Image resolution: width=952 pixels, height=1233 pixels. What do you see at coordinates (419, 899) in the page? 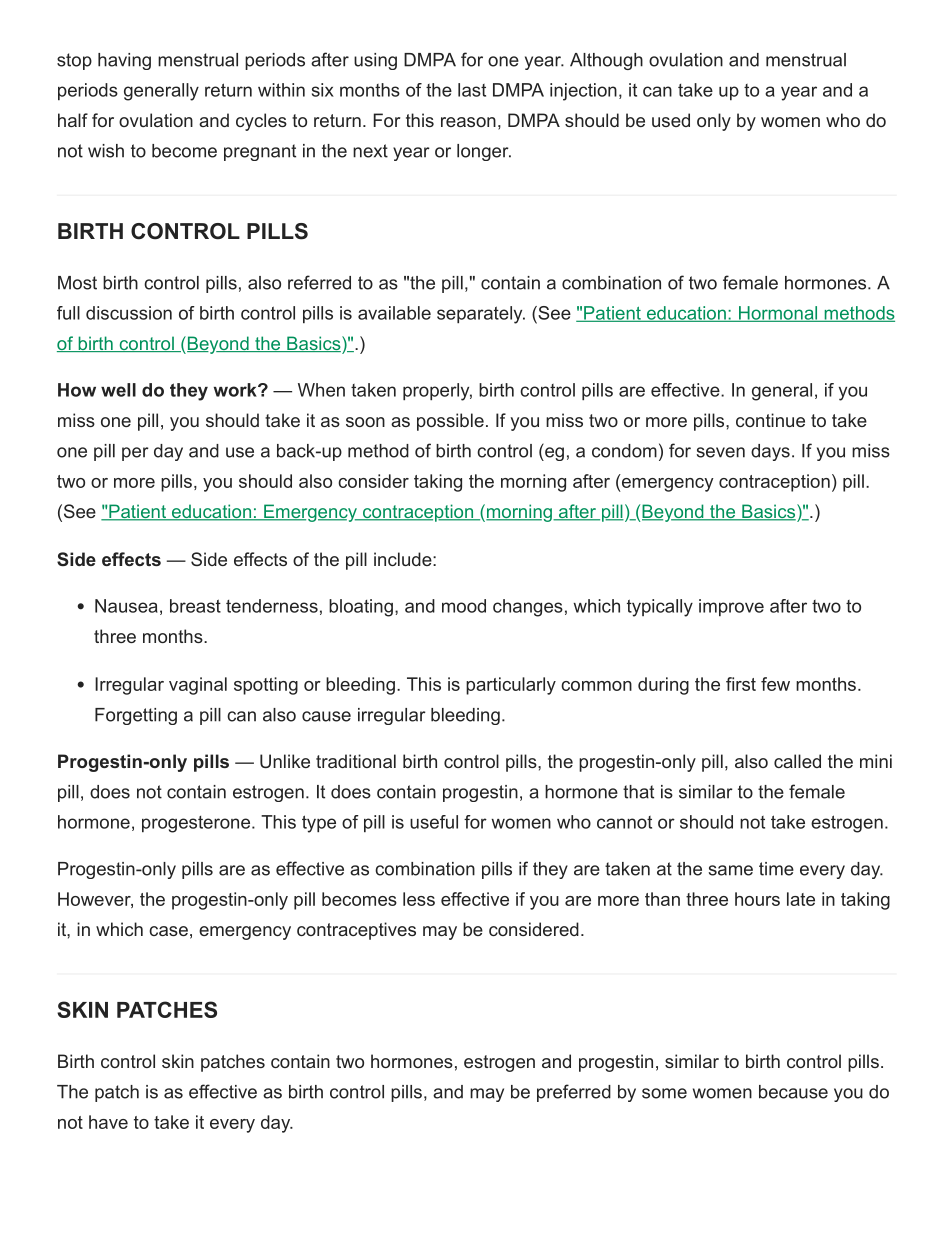
I see `less` at bounding box center [419, 899].
